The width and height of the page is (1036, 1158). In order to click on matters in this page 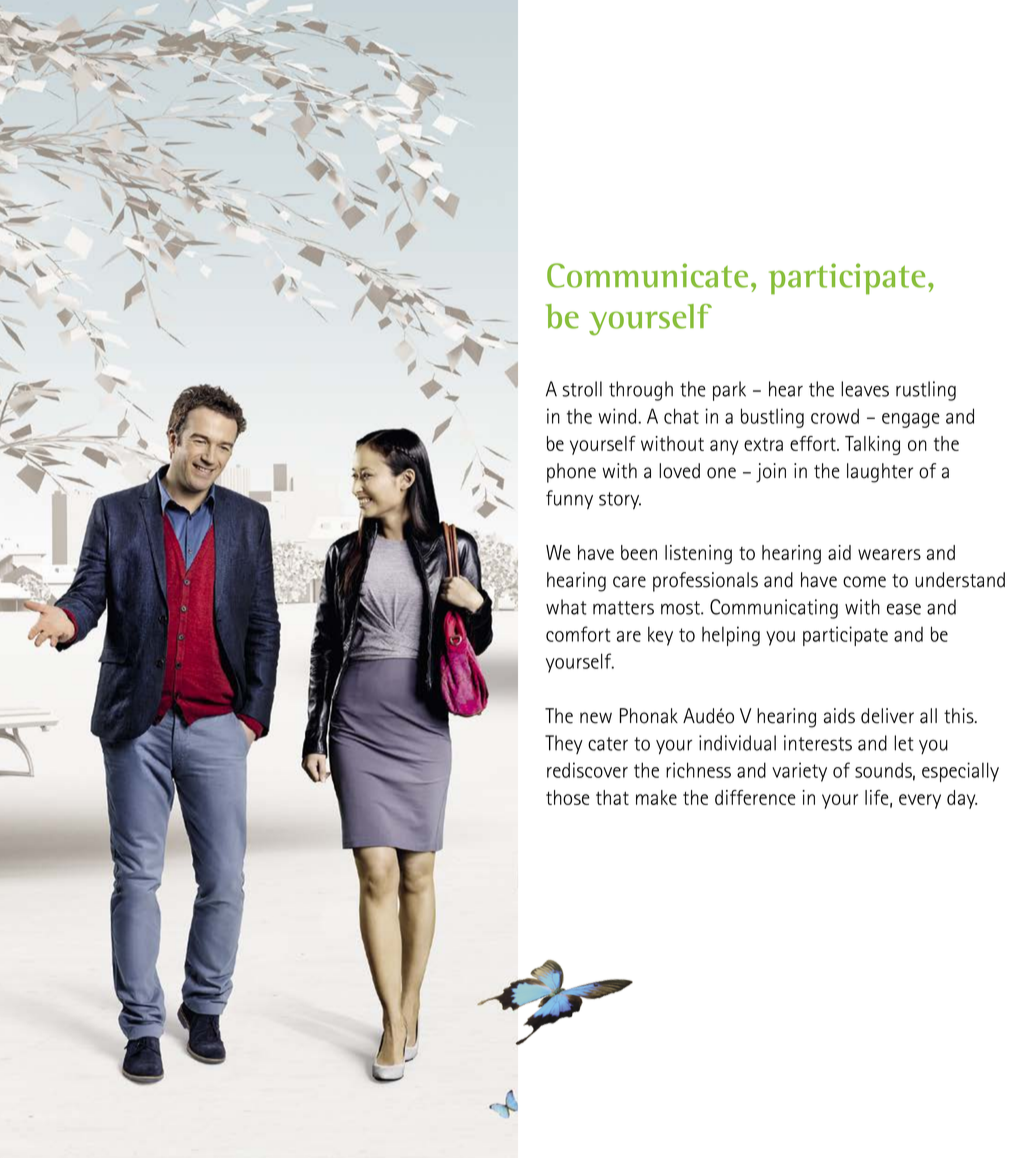, I will do `click(623, 608)`.
